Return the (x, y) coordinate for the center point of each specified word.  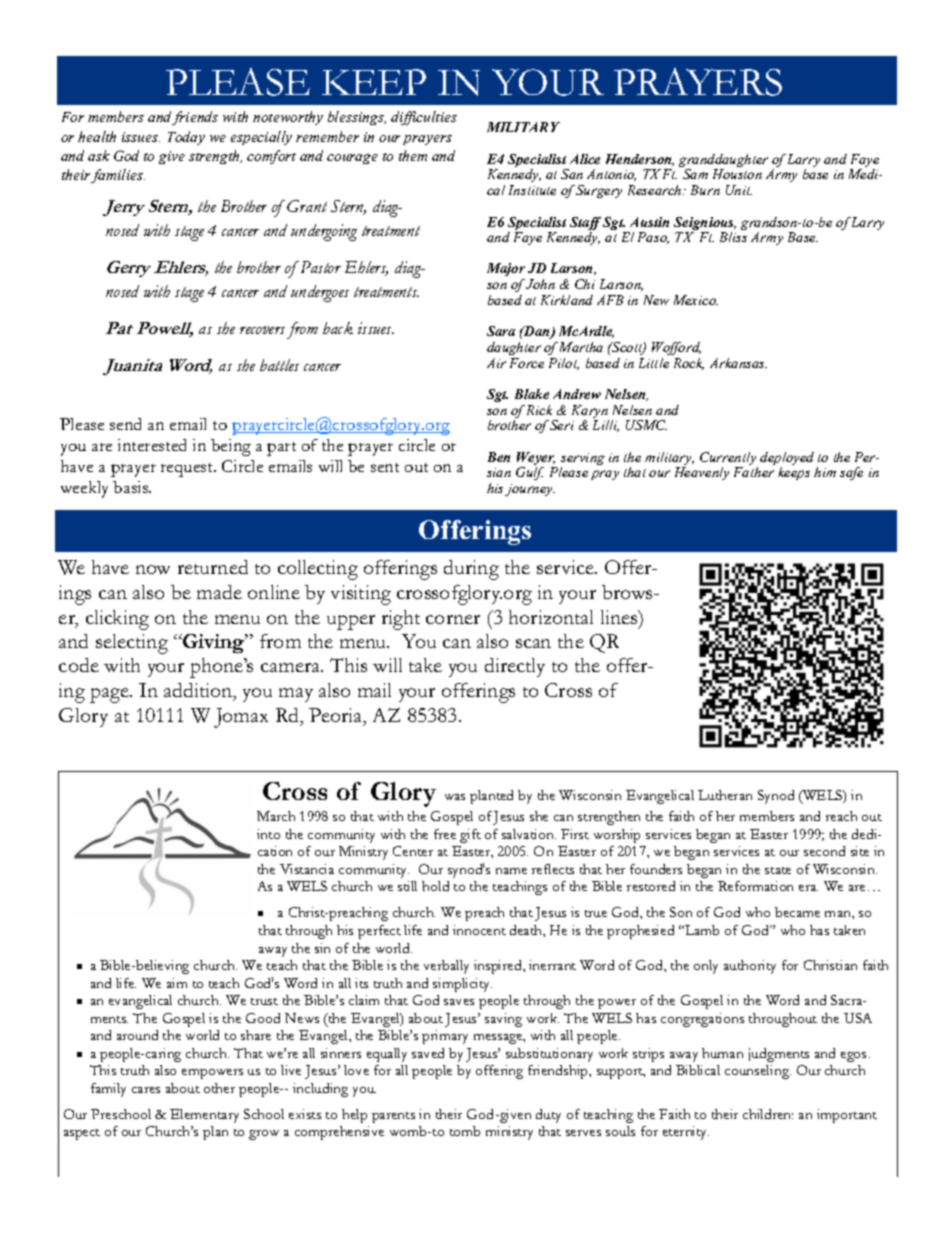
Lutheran (725, 795)
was (455, 797)
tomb (465, 1131)
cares (146, 1090)
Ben (499, 457)
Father (754, 472)
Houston (737, 174)
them (413, 155)
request (188, 470)
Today (186, 138)
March (276, 816)
